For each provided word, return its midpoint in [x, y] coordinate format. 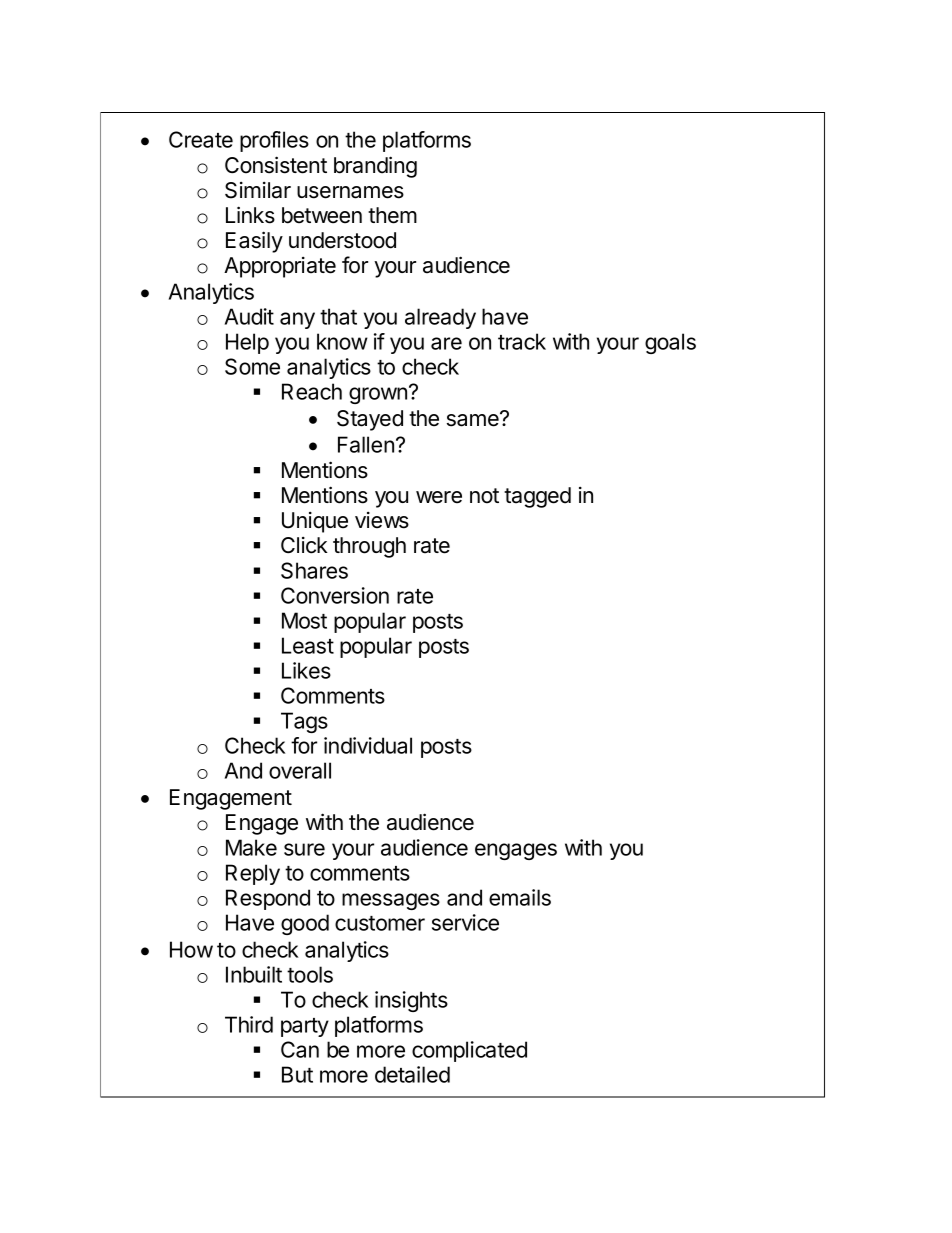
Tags [304, 722]
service [465, 922]
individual [368, 745]
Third [249, 1024]
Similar [258, 190]
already [440, 318]
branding [375, 167]
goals [670, 343]
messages [391, 901]
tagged [537, 497]
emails [520, 897]
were [439, 497]
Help [247, 343]
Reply [253, 874]
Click [304, 545]
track [522, 341]
